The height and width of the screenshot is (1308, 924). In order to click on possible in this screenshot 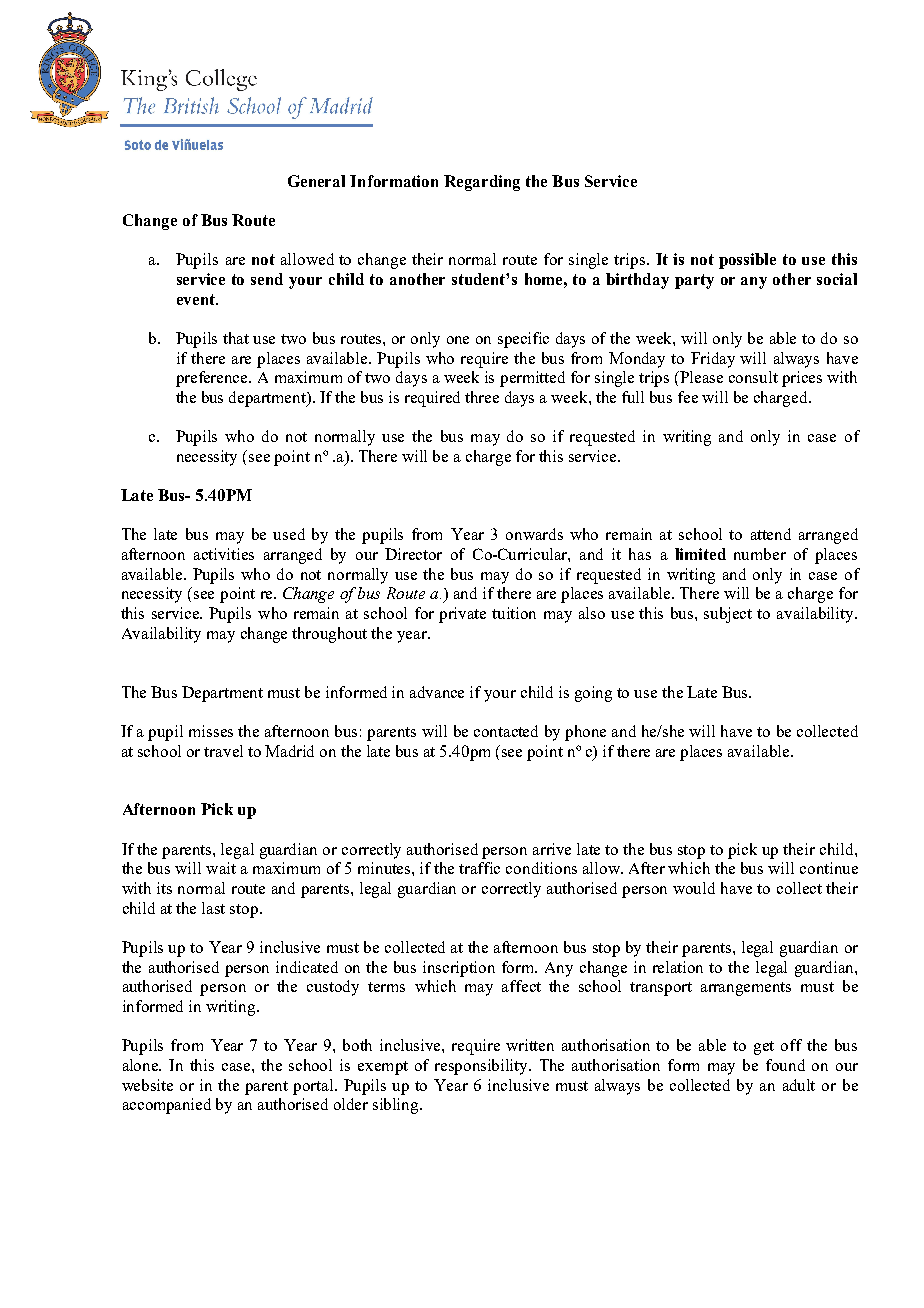, I will do `click(747, 261)`.
